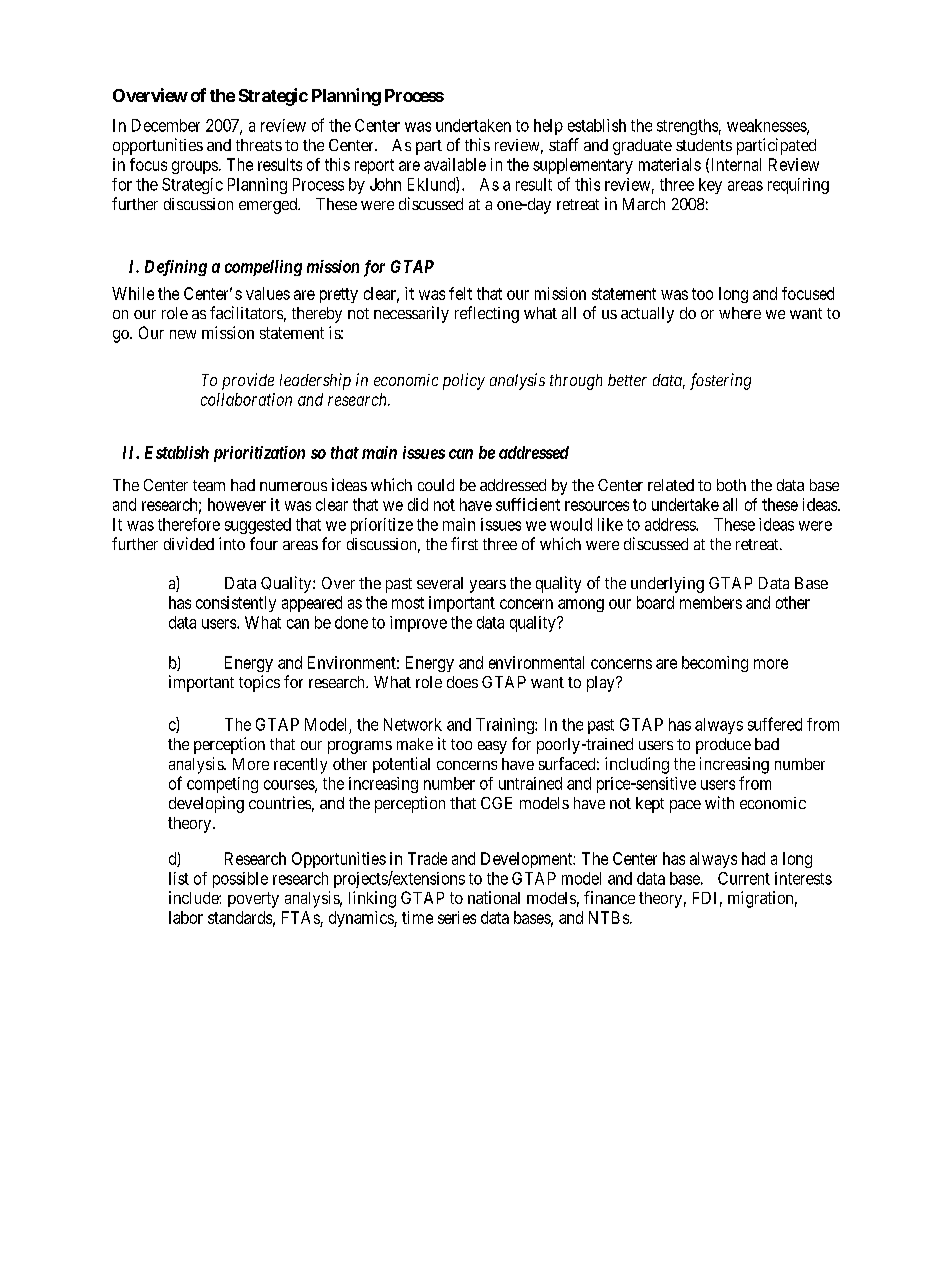 The width and height of the document is (952, 1272). I want to click on fostering, so click(720, 381).
